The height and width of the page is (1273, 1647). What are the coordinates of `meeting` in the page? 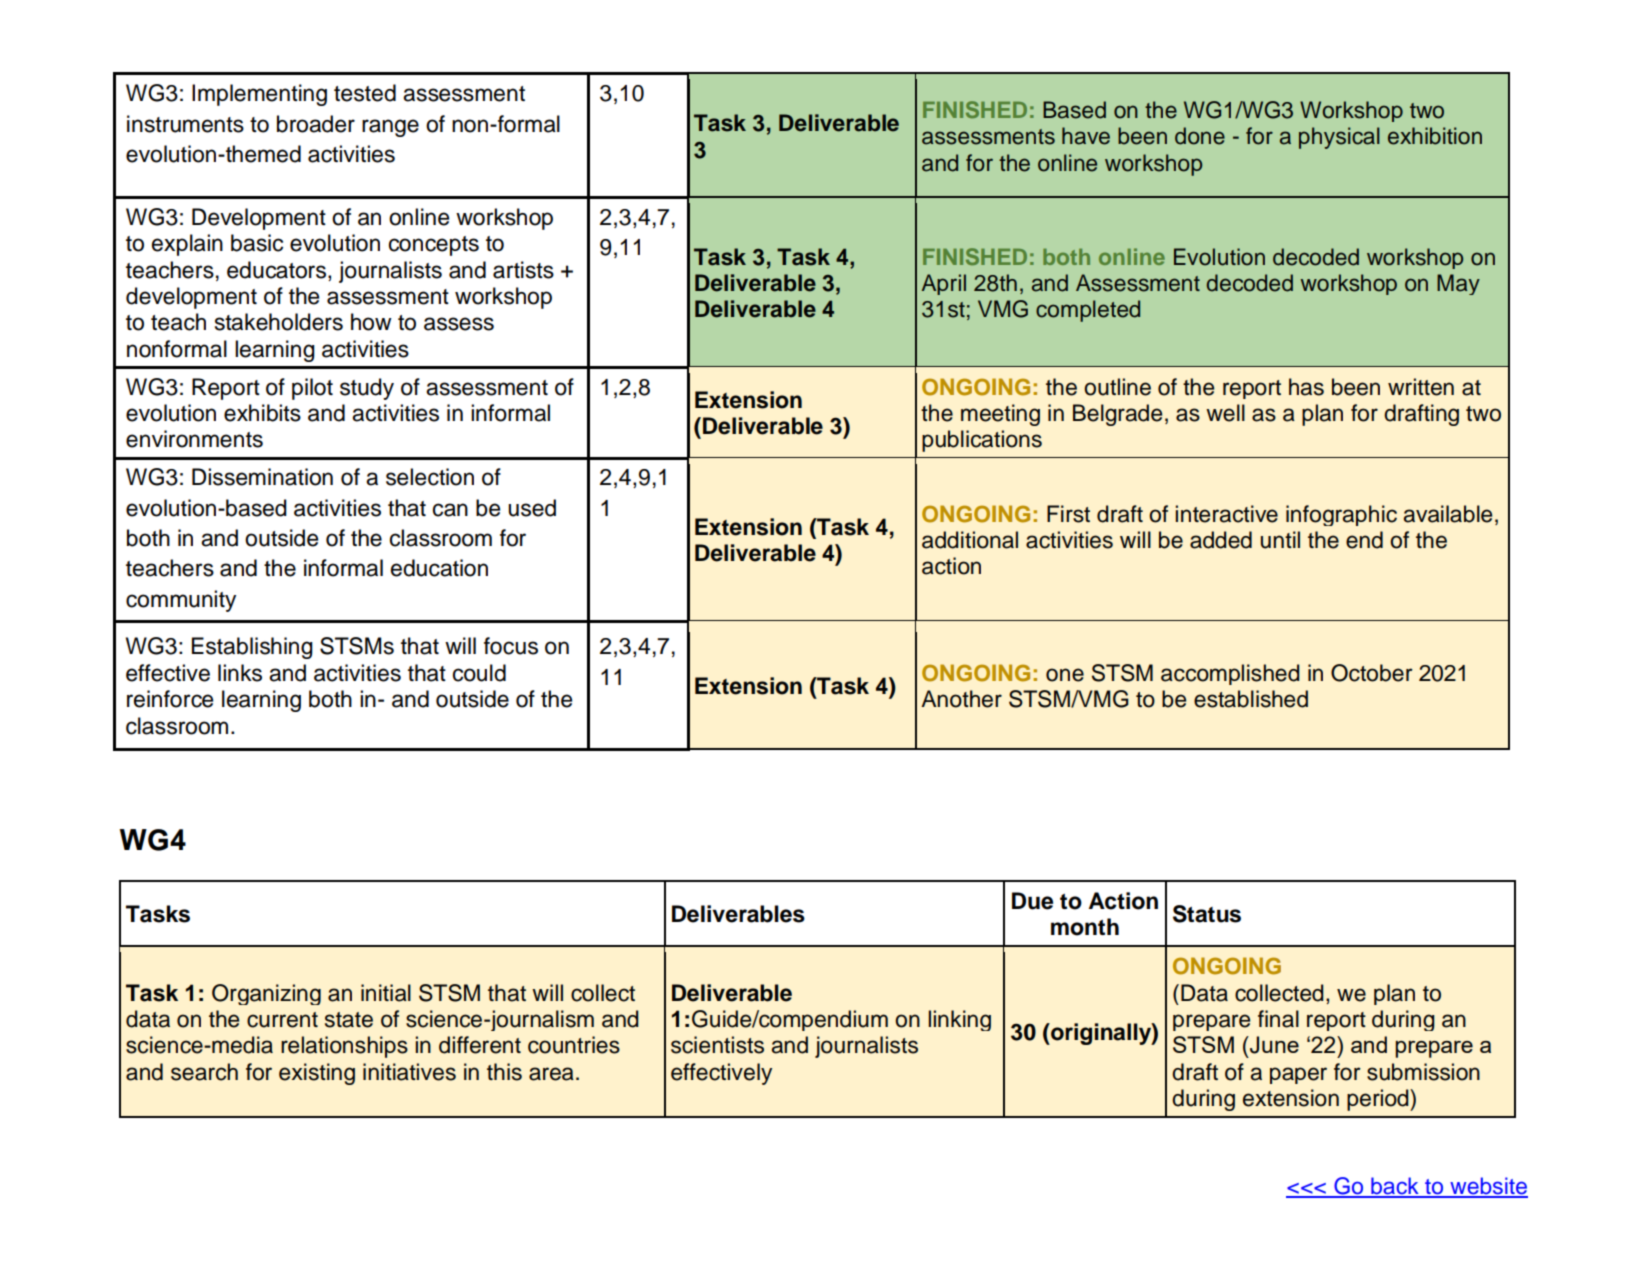 It's located at (1000, 415).
